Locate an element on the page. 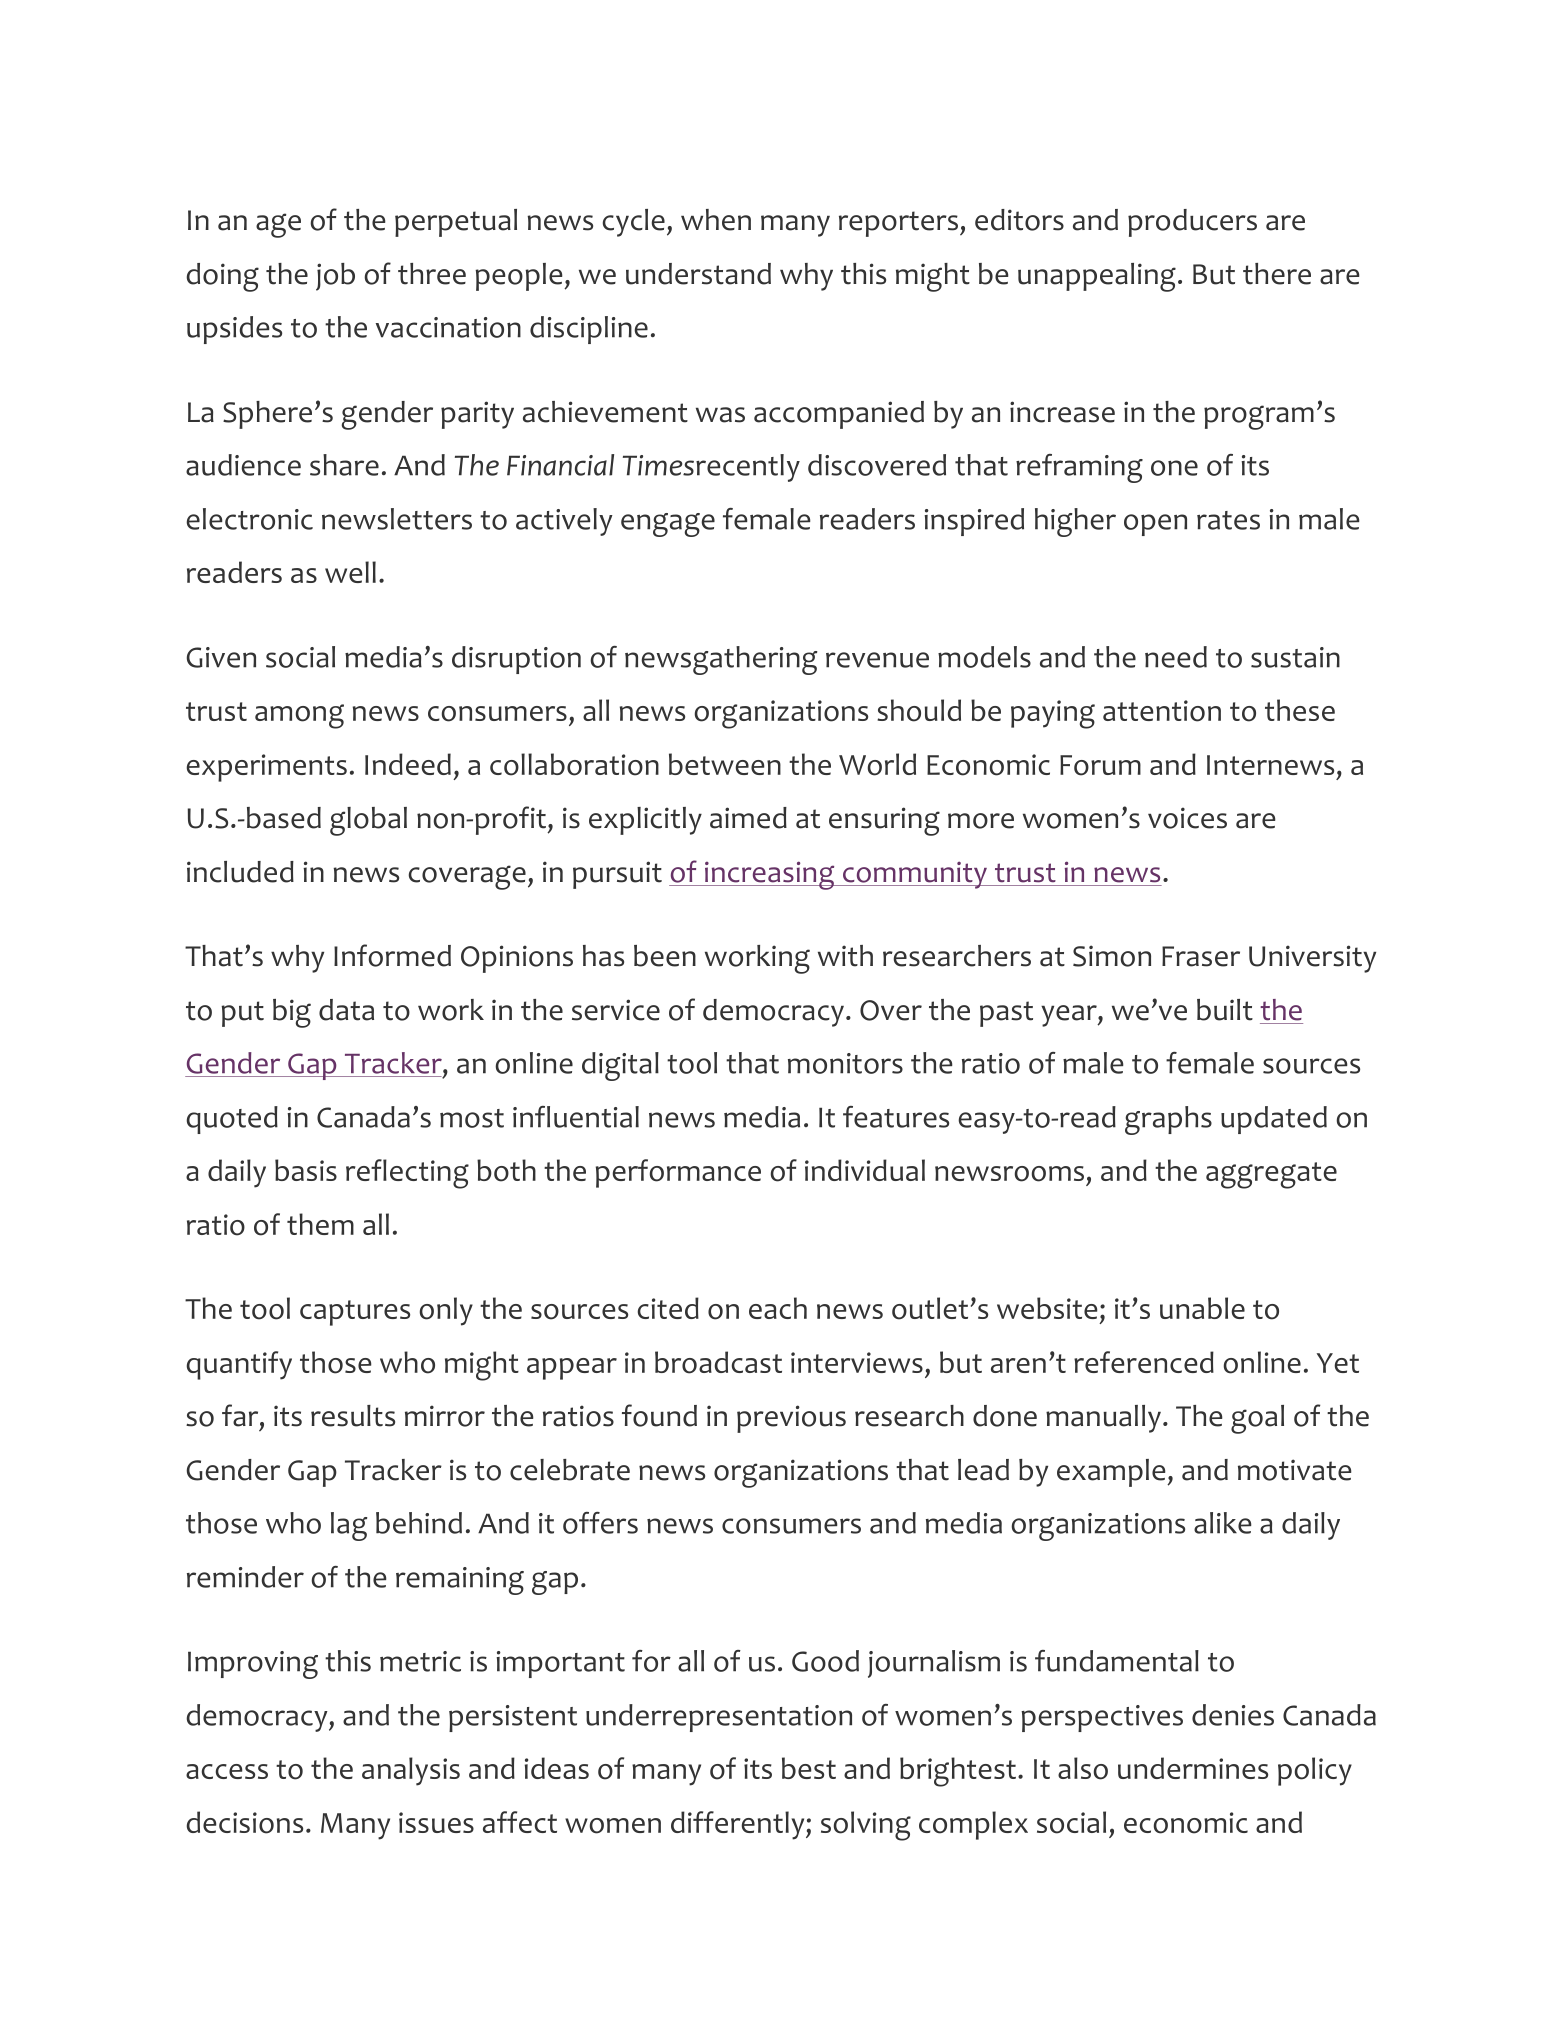 The height and width of the document is (2024, 1564). monitors is located at coordinates (845, 1063).
